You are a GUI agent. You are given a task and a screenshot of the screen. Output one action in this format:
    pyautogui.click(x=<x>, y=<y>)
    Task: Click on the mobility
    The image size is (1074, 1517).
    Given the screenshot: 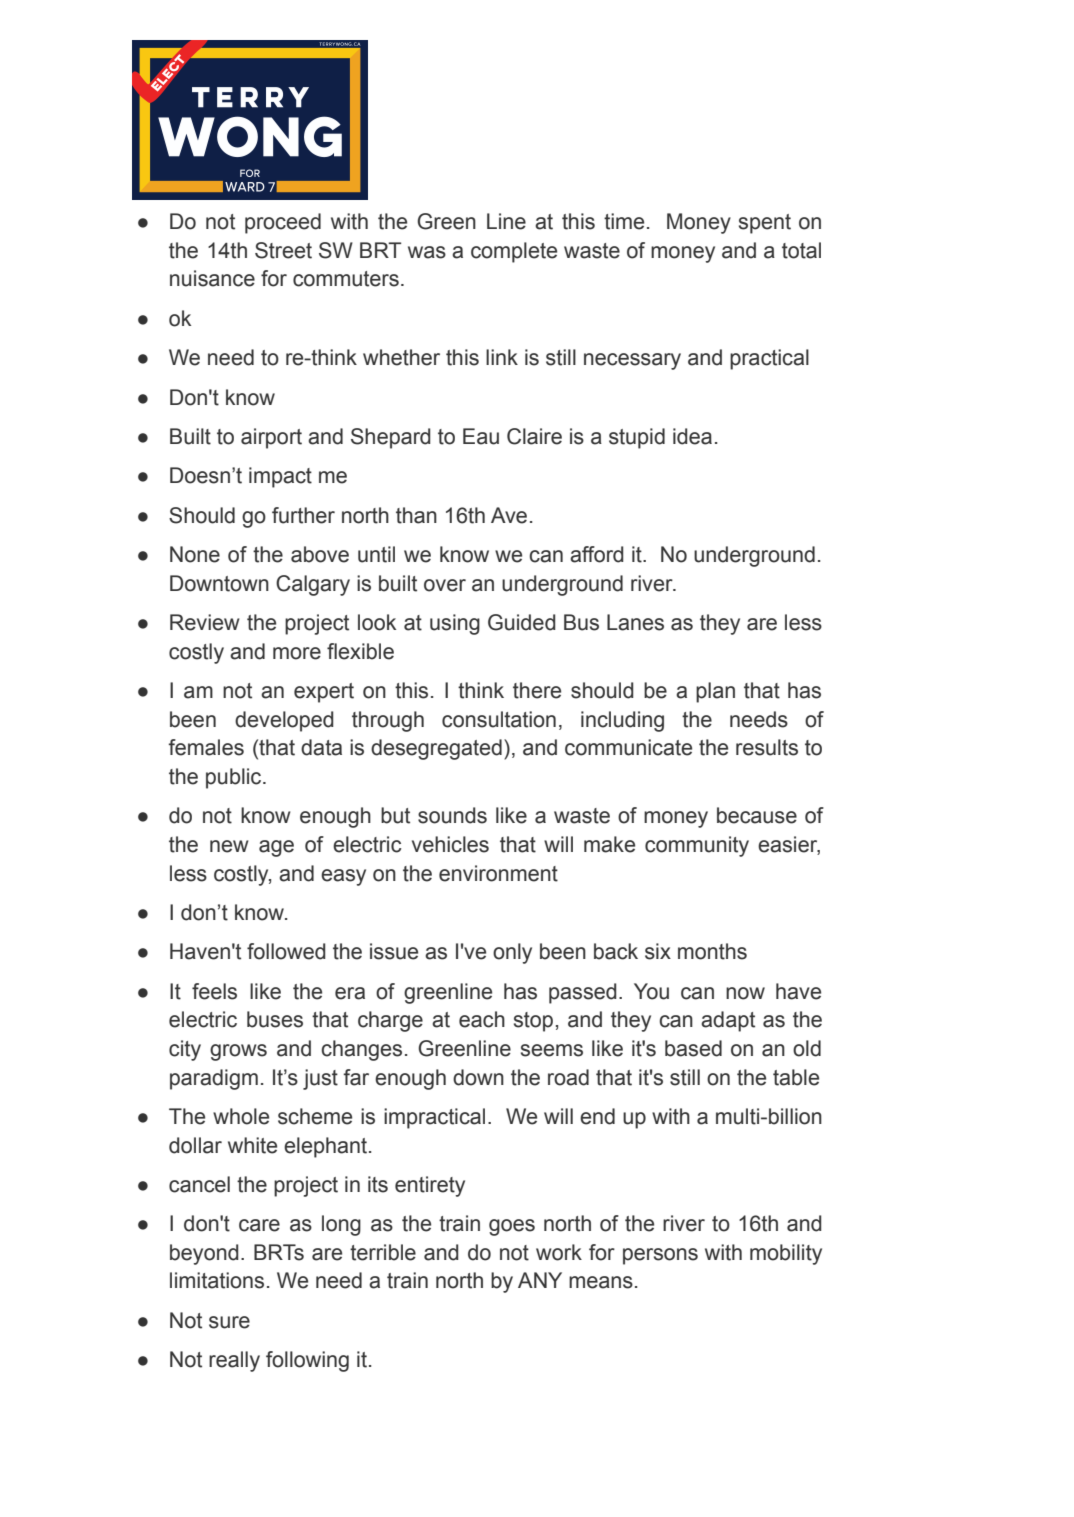 What is the action you would take?
    pyautogui.click(x=786, y=1254)
